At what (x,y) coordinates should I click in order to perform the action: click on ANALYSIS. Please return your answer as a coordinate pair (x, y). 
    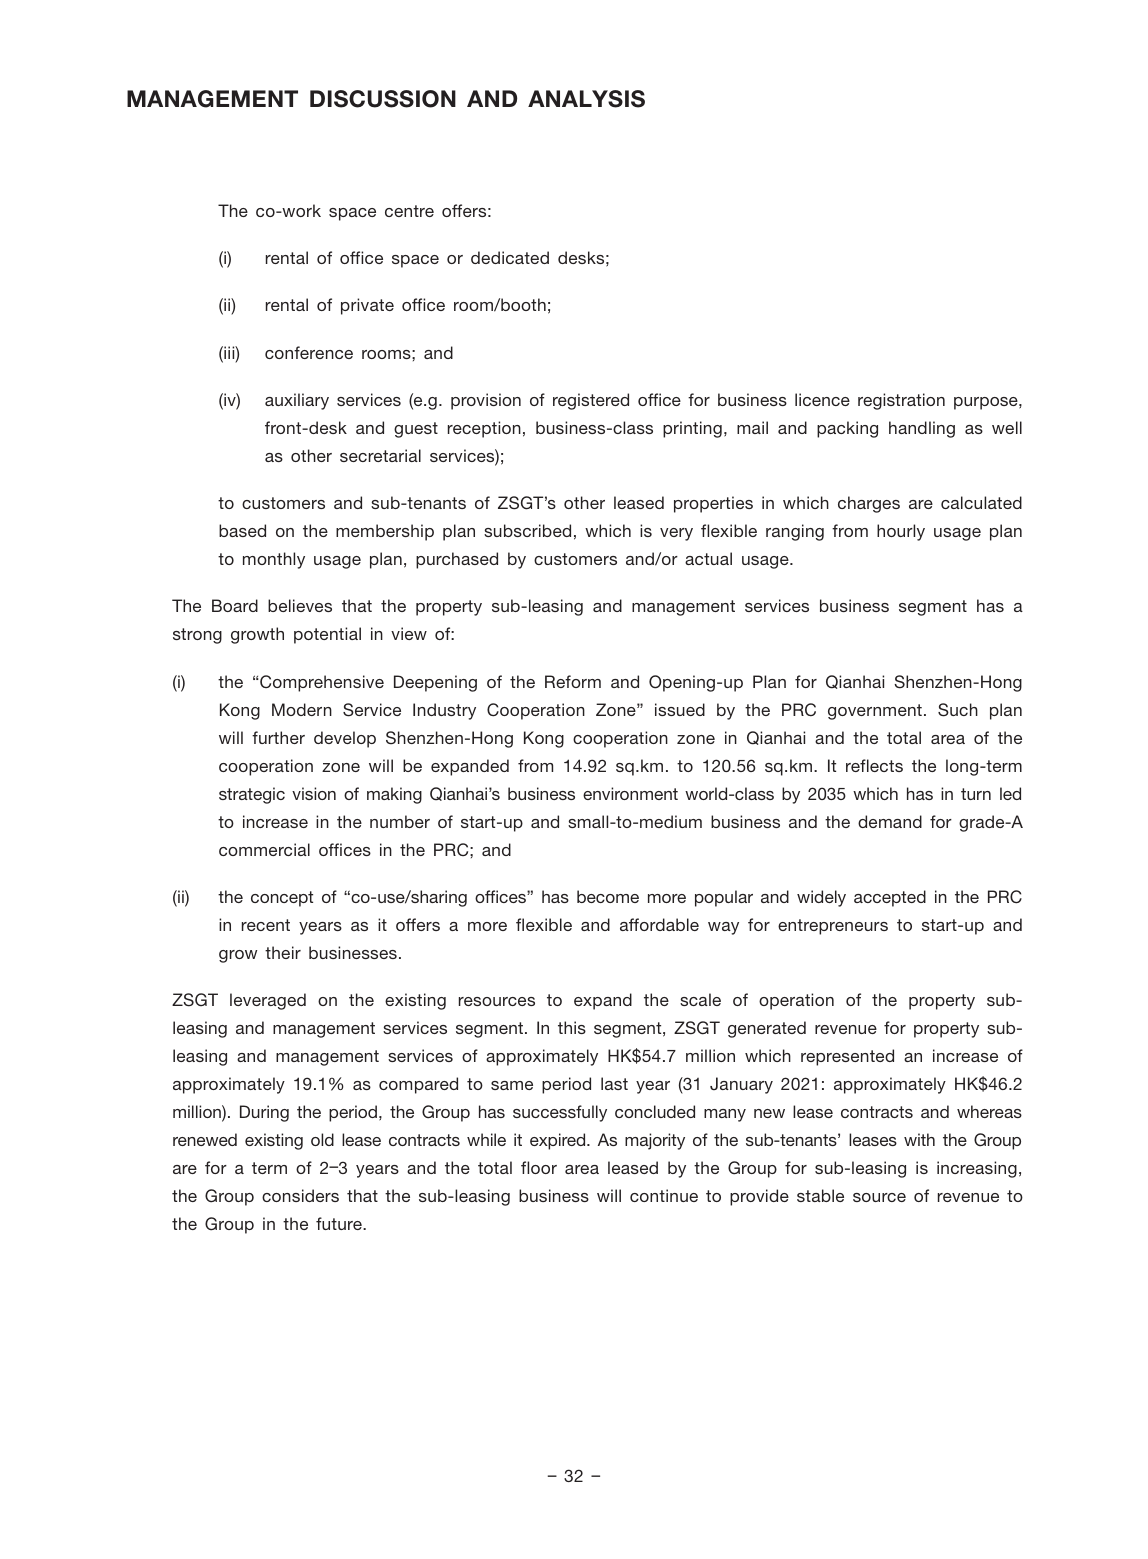
    Looking at the image, I should click on (586, 99).
